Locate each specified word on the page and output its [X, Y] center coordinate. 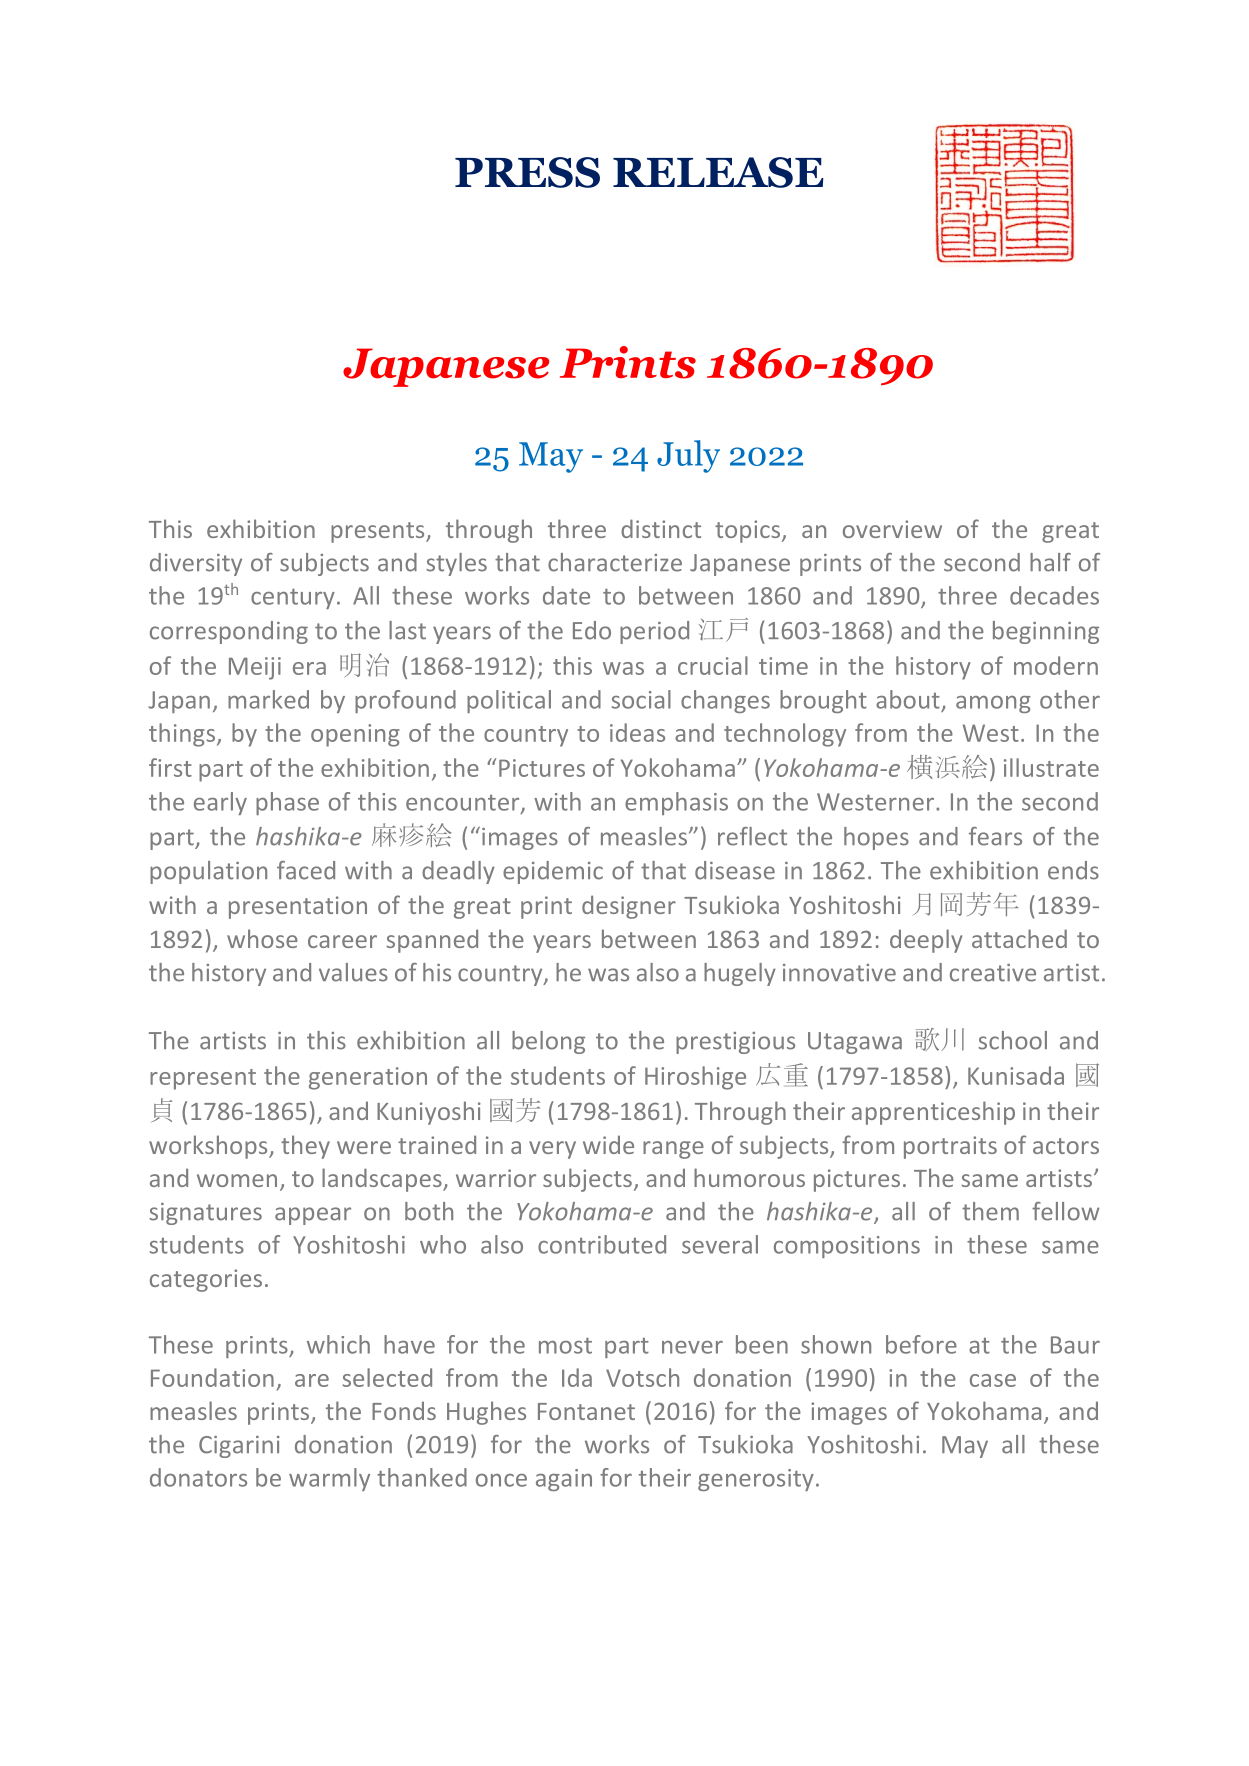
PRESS [527, 172]
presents [379, 532]
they [305, 1147]
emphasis [676, 803]
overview [892, 529]
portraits [950, 1147]
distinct [661, 528]
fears [995, 836]
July [688, 456]
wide [608, 1144]
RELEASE [718, 172]
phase [287, 803]
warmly [329, 1479]
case [993, 1380]
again [564, 1480]
